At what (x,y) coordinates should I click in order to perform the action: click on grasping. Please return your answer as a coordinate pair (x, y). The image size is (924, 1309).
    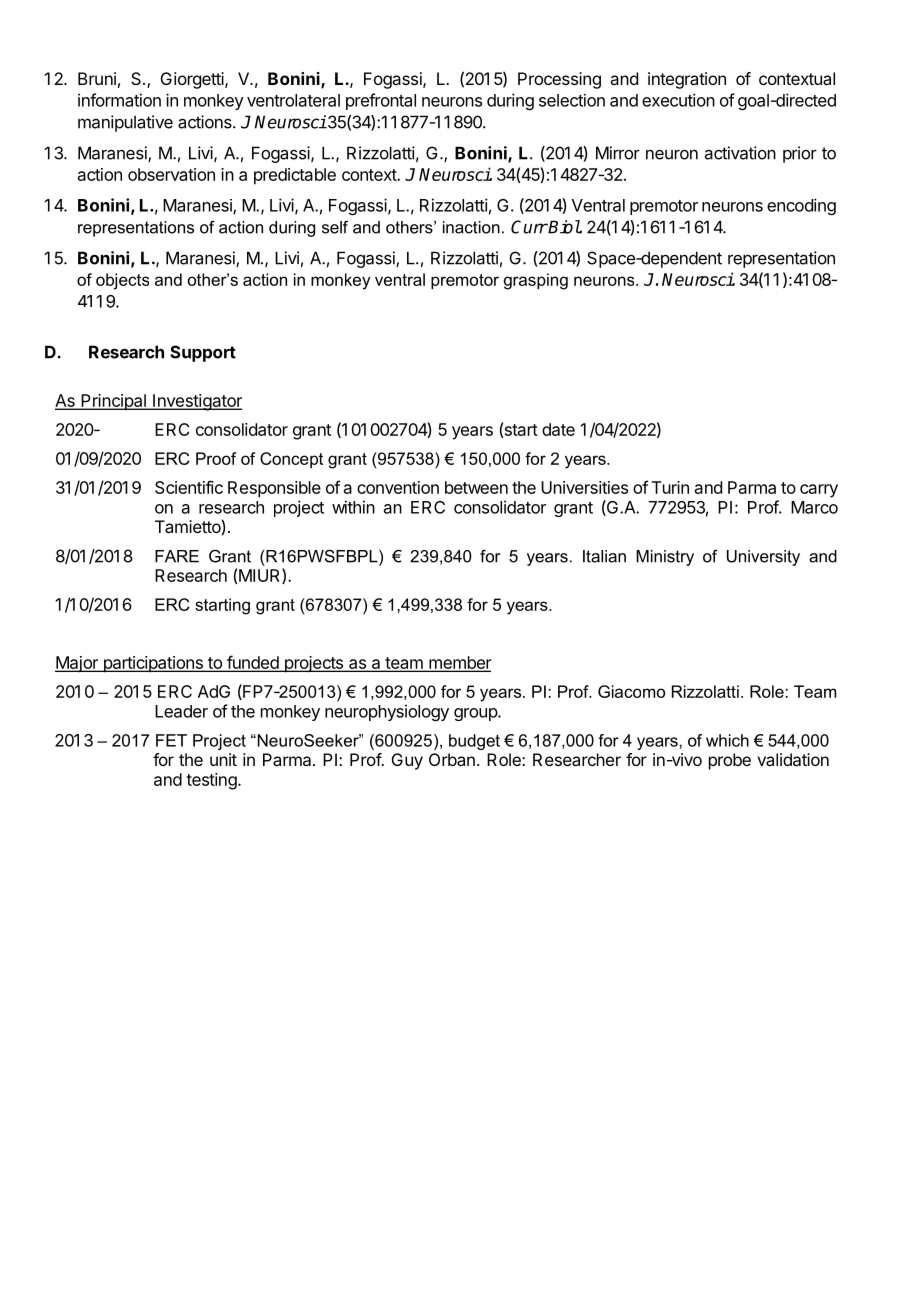
    Looking at the image, I should click on (536, 281).
